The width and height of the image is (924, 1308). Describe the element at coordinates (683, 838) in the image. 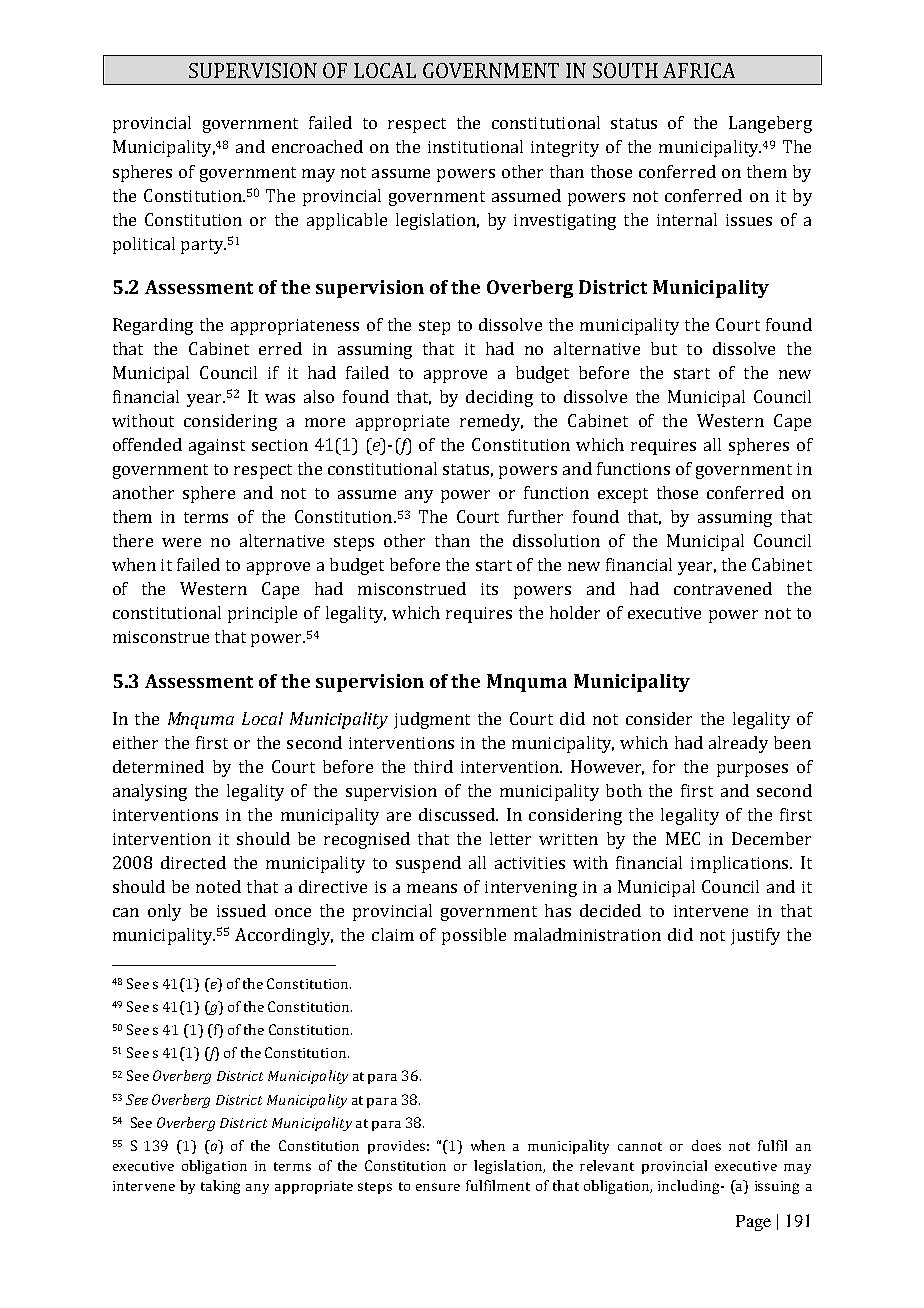

I see `MEC` at that location.
